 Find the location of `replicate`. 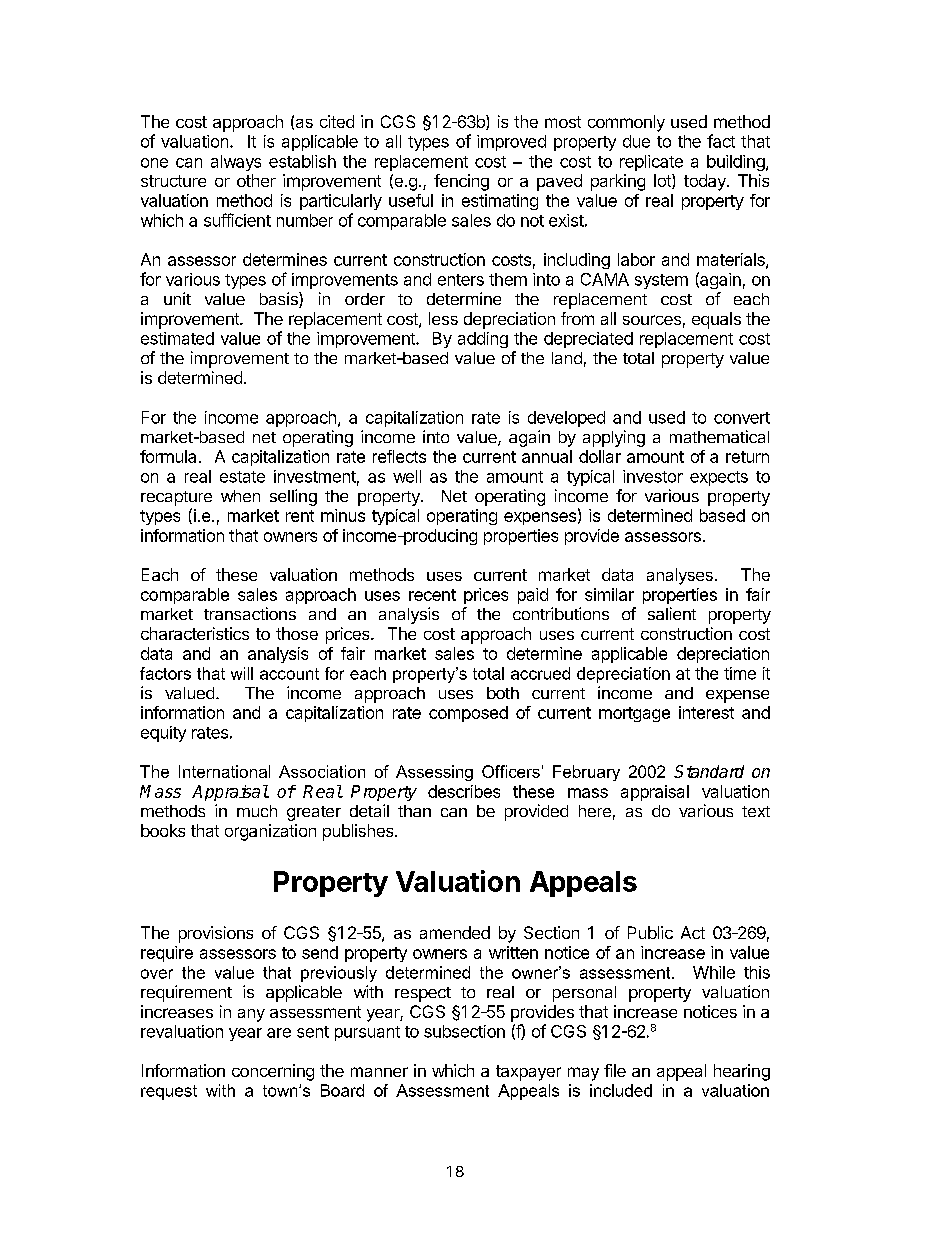

replicate is located at coordinates (651, 163).
